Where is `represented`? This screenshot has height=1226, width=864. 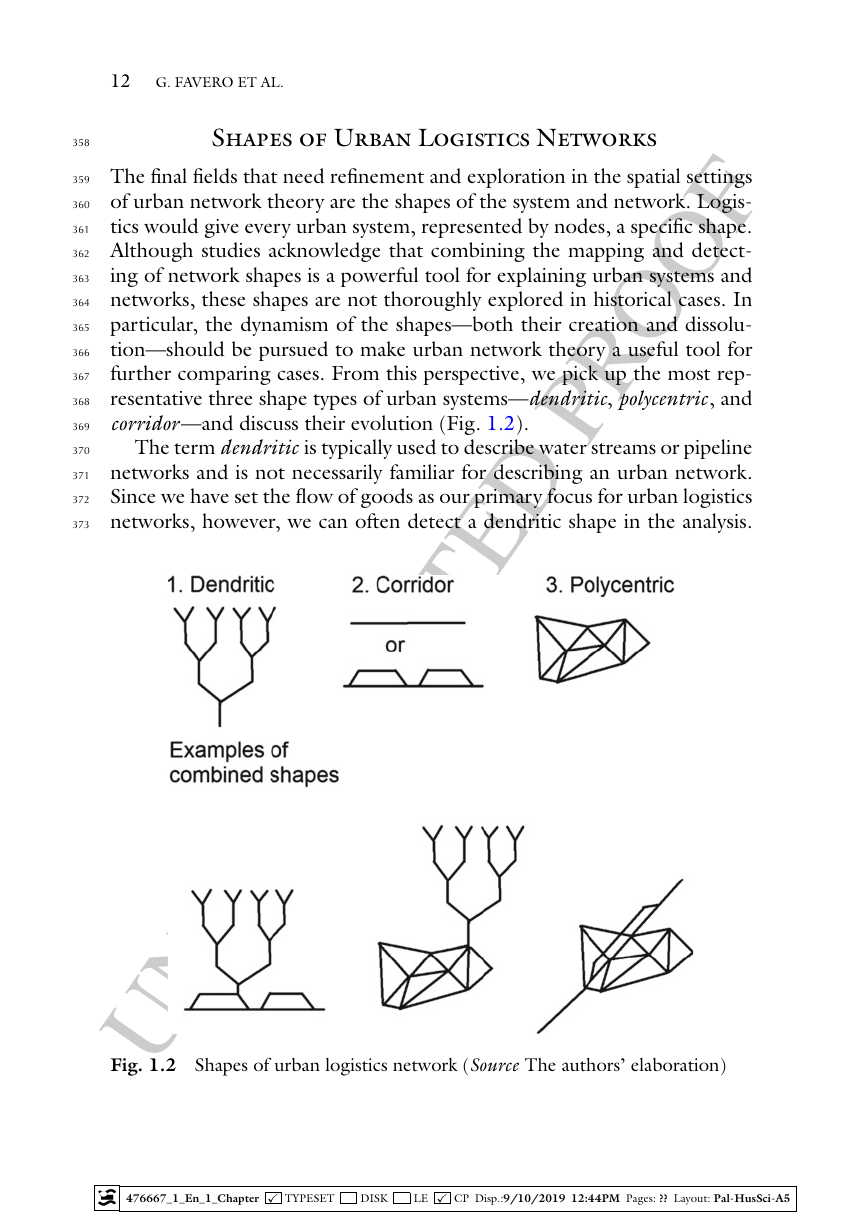 represented is located at coordinates (472, 228).
